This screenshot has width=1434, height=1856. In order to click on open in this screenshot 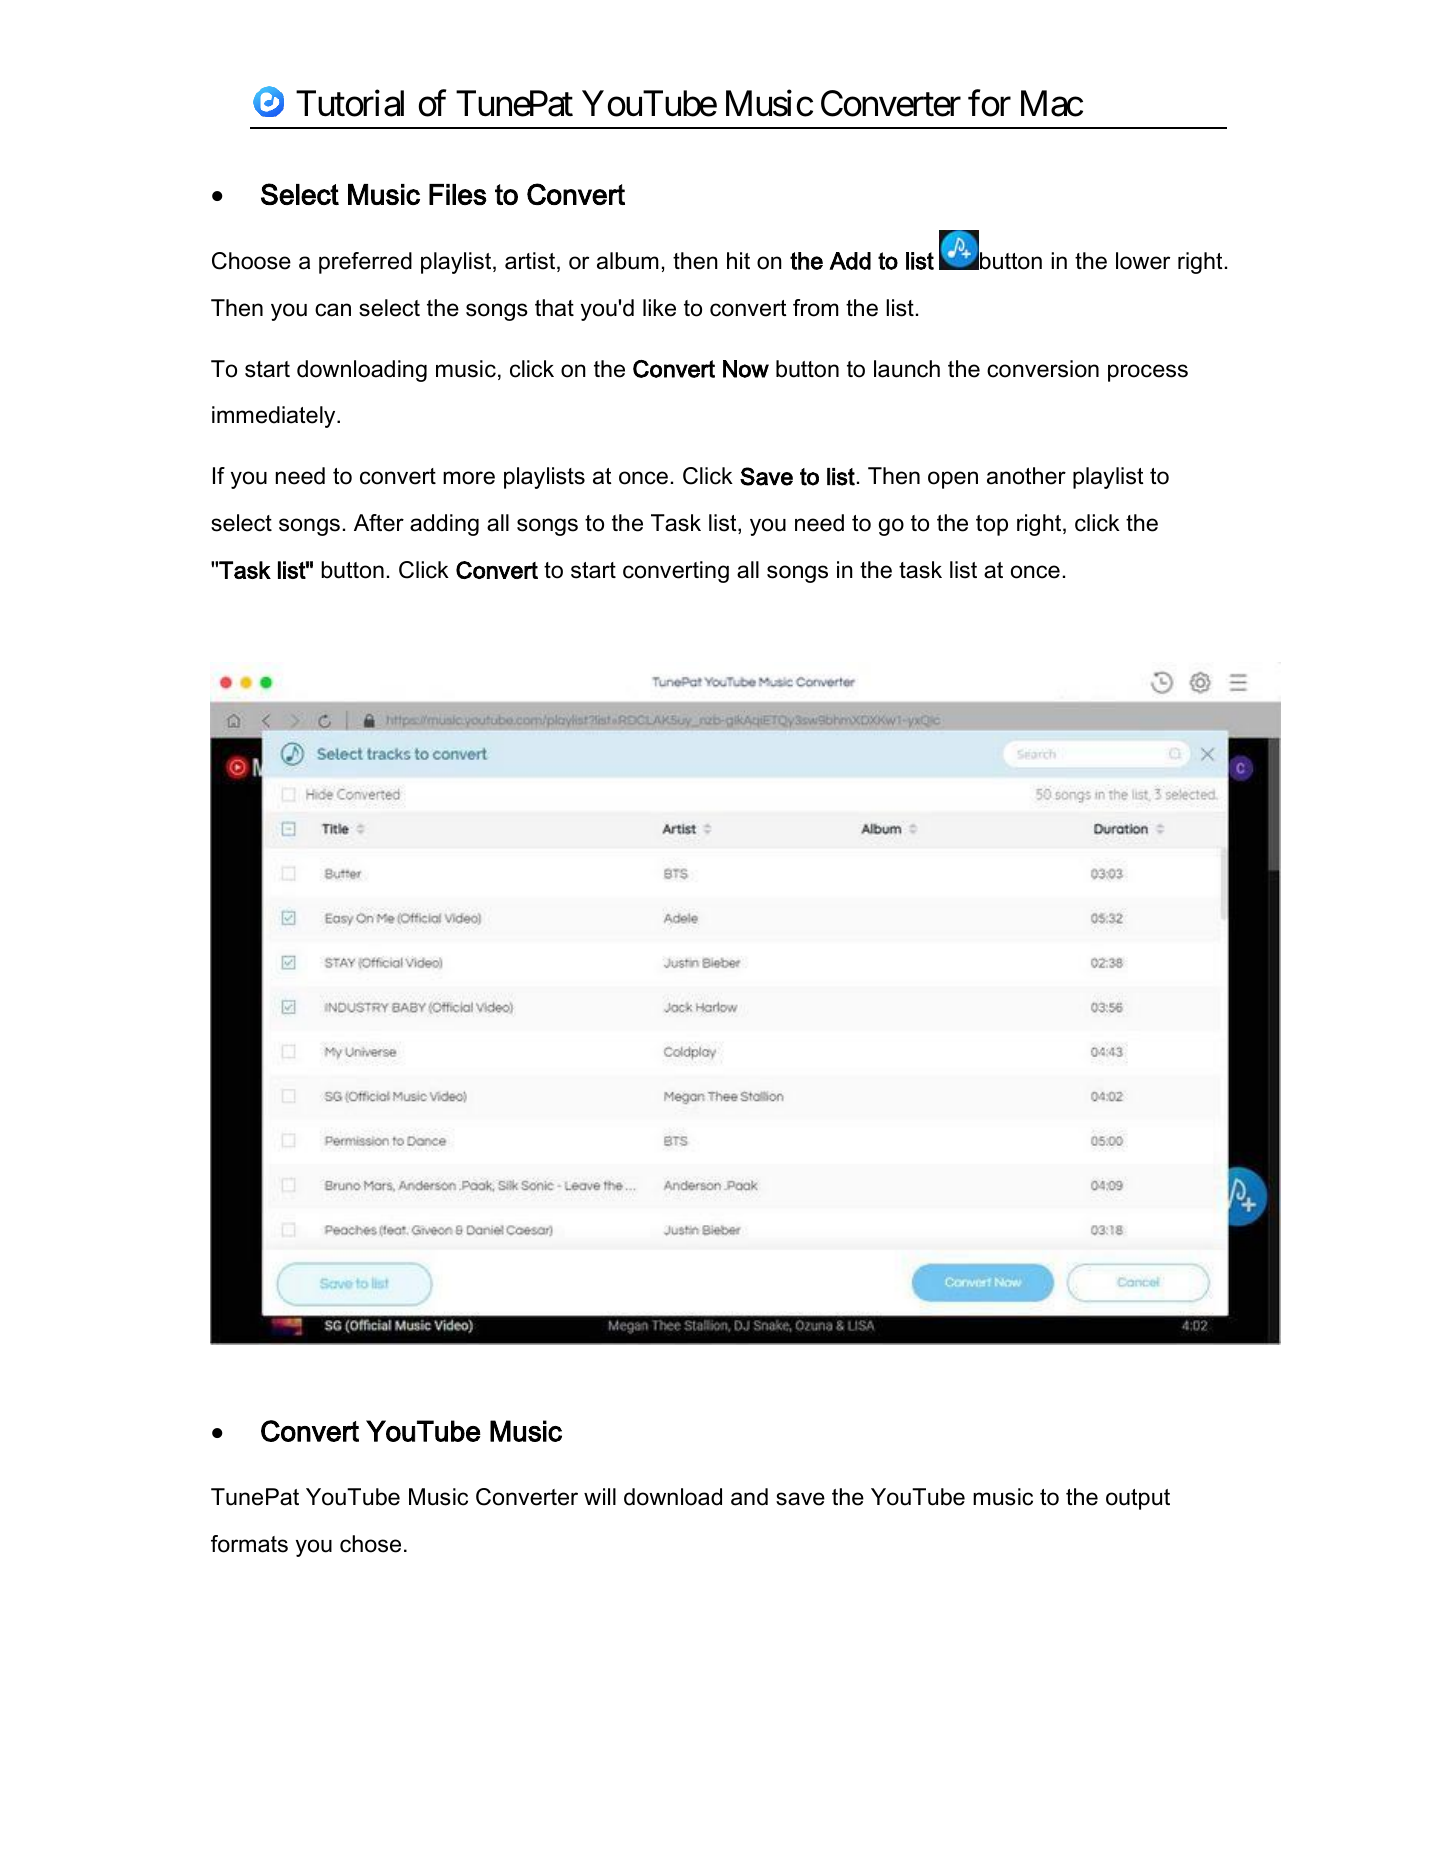, I will do `click(953, 480)`.
